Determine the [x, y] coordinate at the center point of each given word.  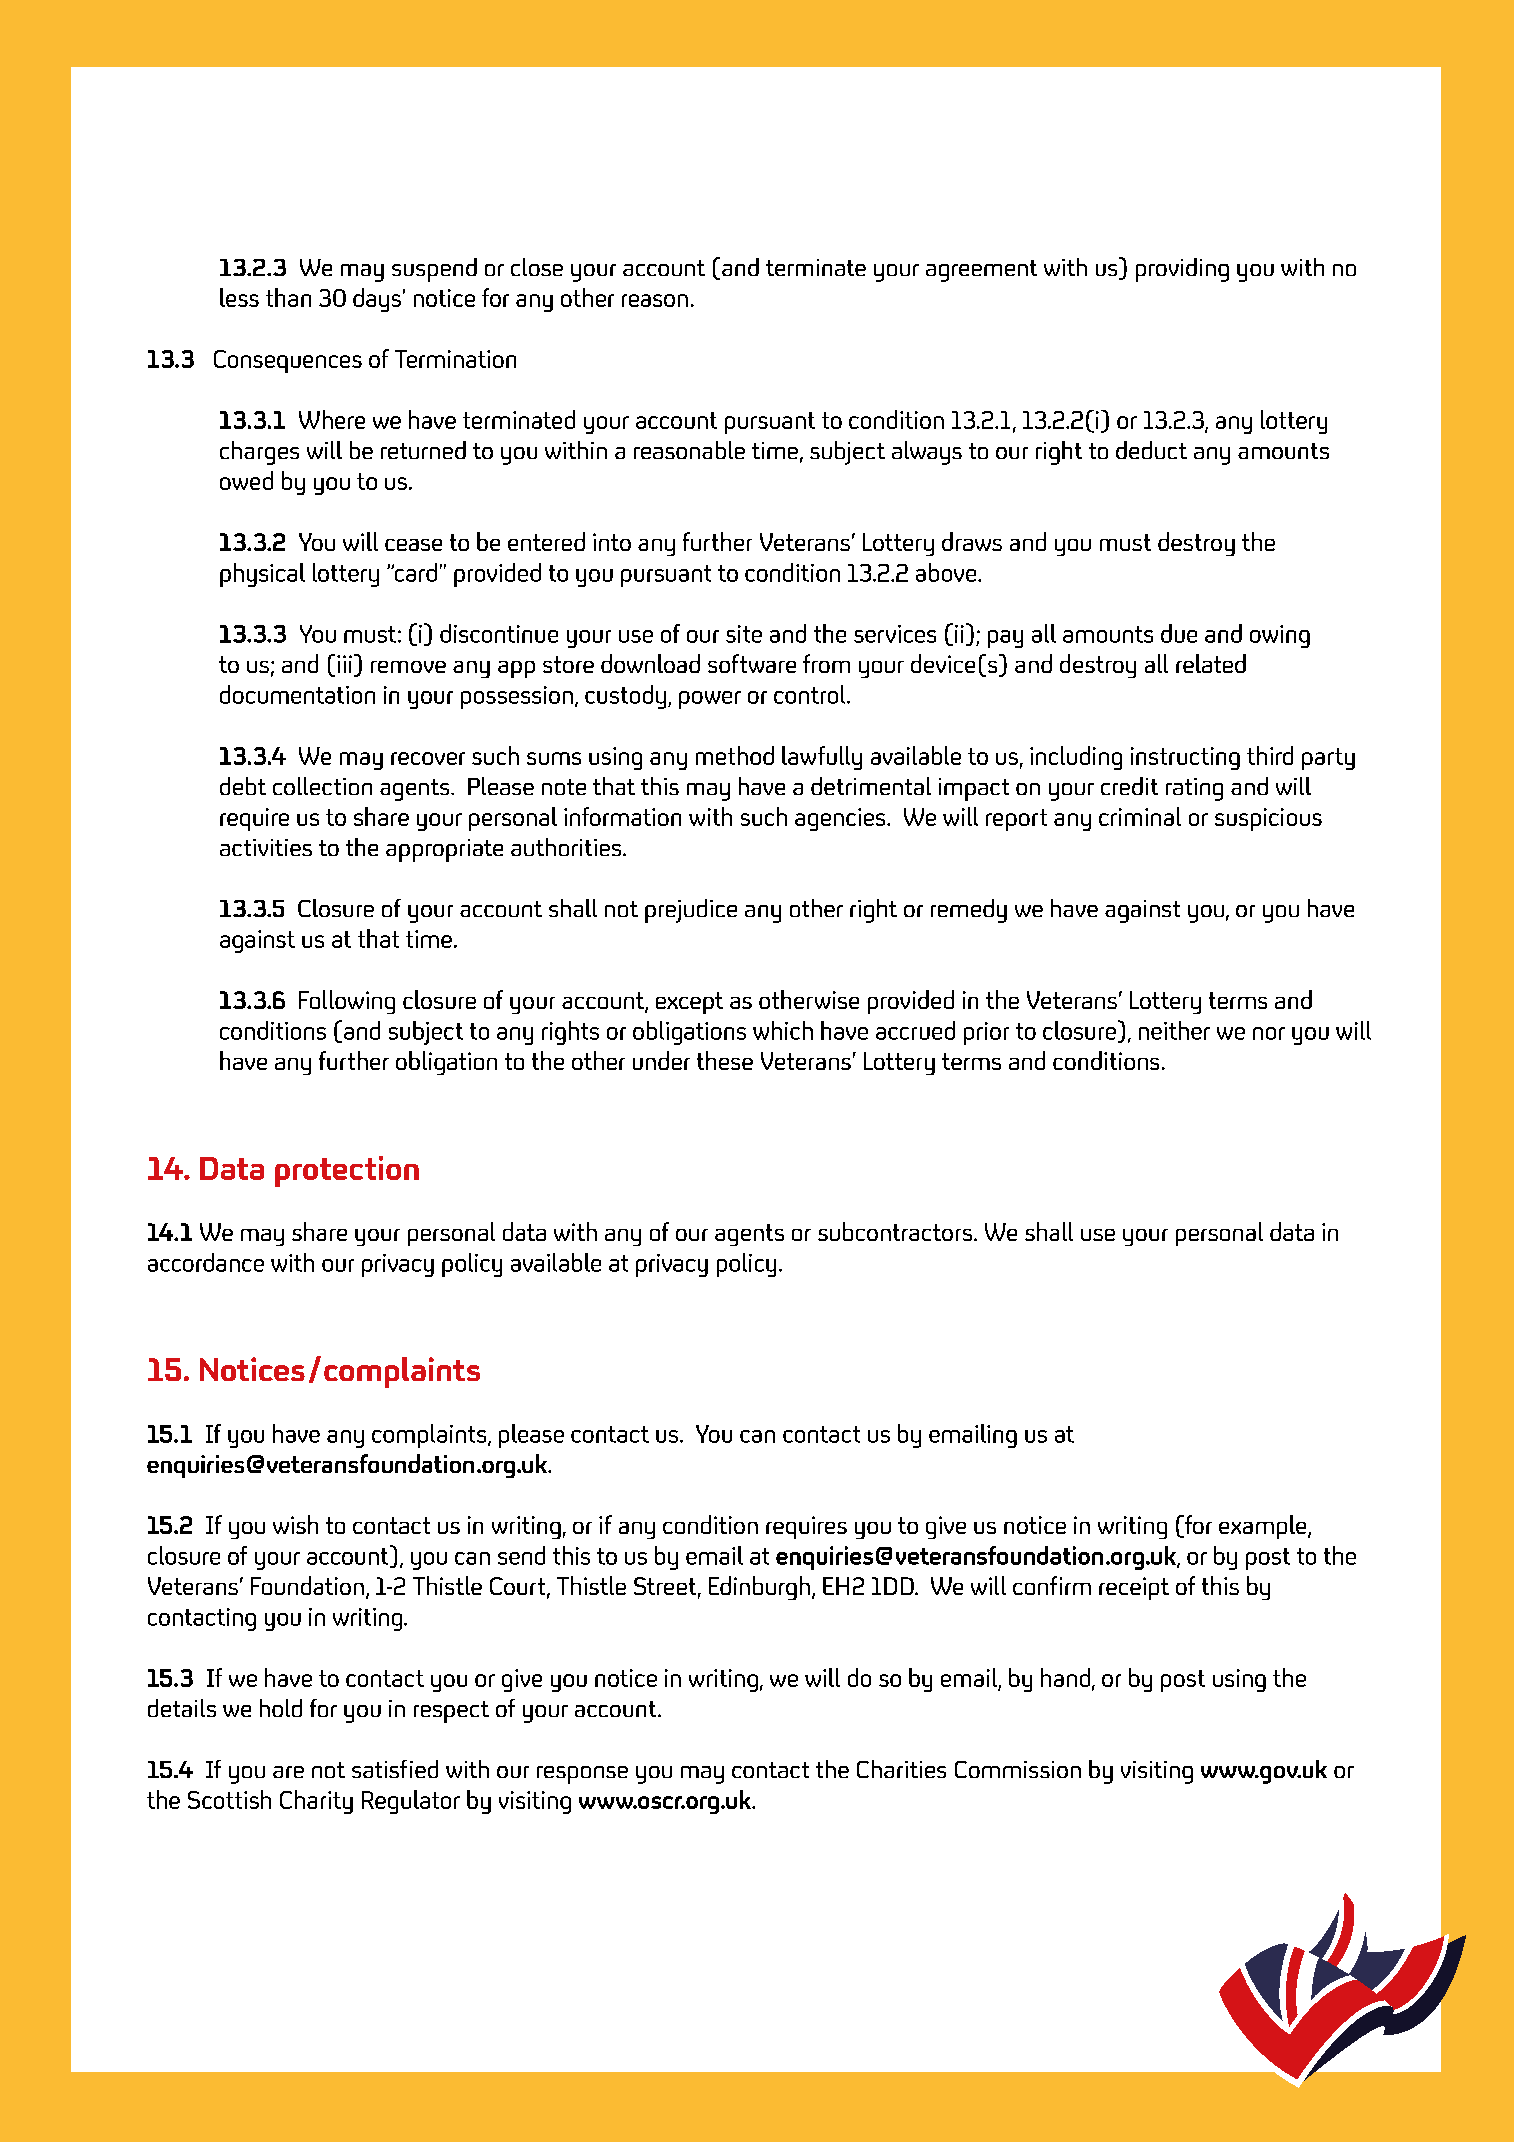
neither [1174, 1030]
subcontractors [895, 1231]
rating [1194, 789]
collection [322, 786]
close [537, 267]
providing [1182, 270]
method [735, 755]
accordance [206, 1262]
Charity [316, 1802]
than [288, 297]
